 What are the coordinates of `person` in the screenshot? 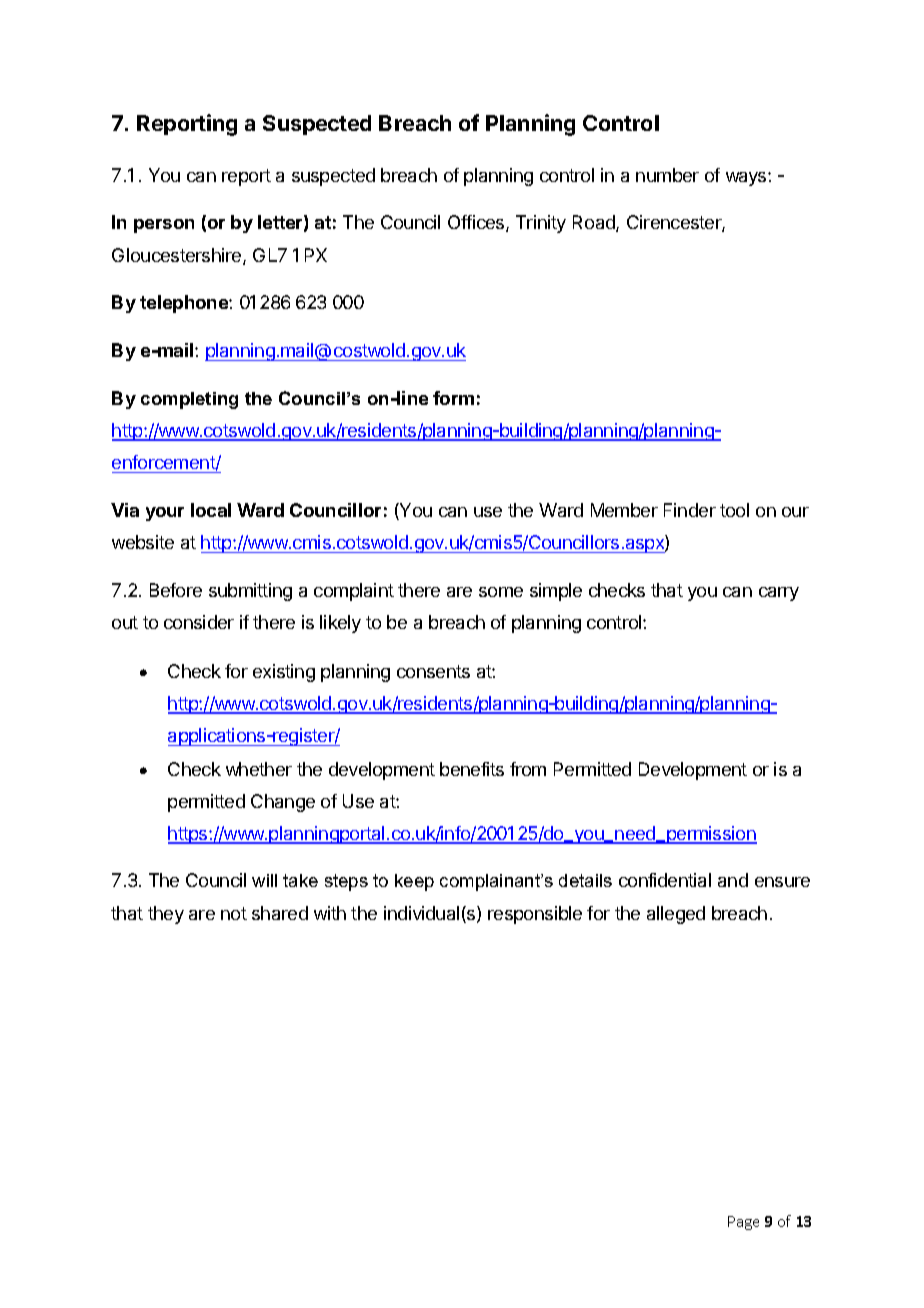 It's located at (164, 226).
